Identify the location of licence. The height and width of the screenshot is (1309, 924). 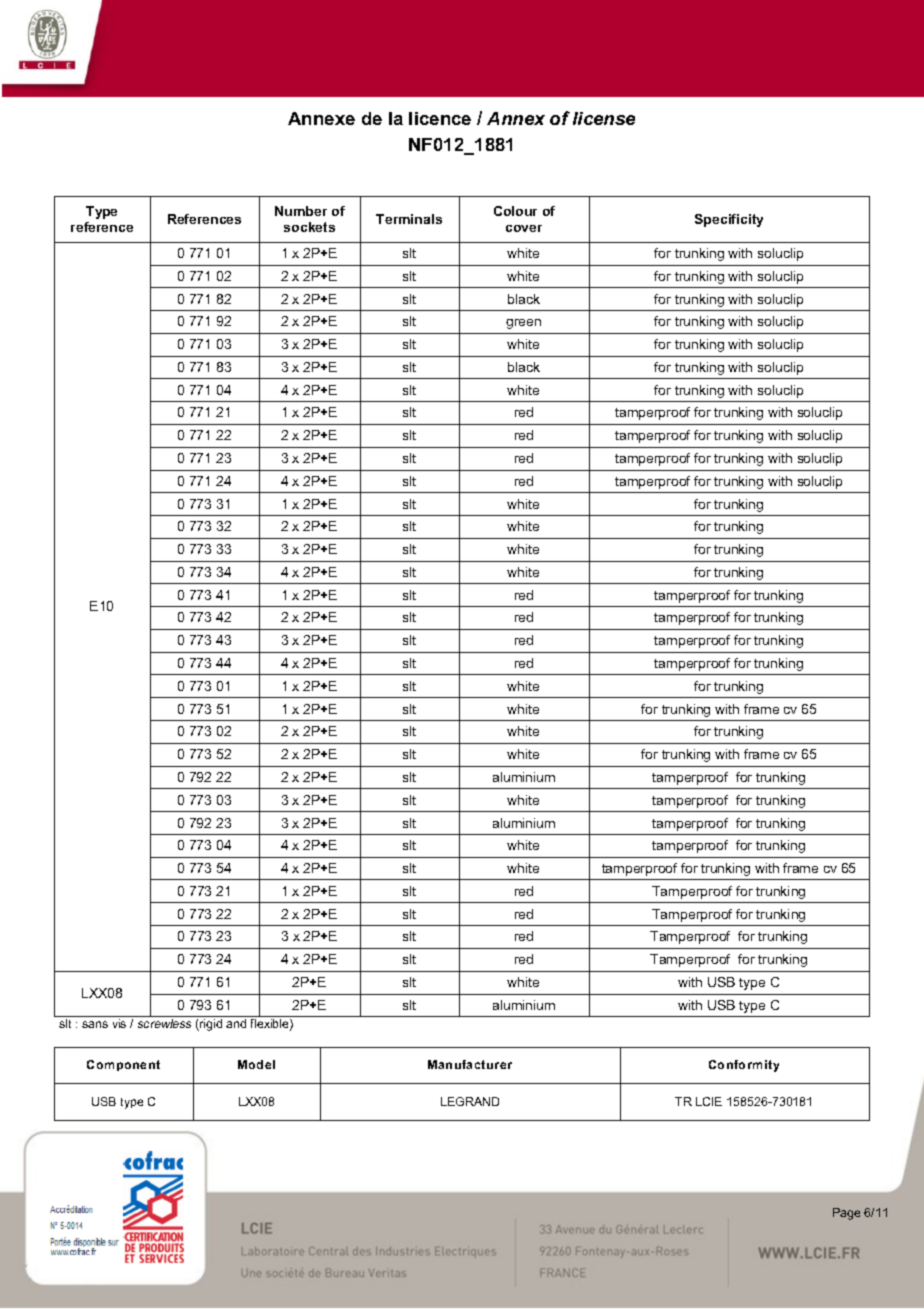
(440, 118).
